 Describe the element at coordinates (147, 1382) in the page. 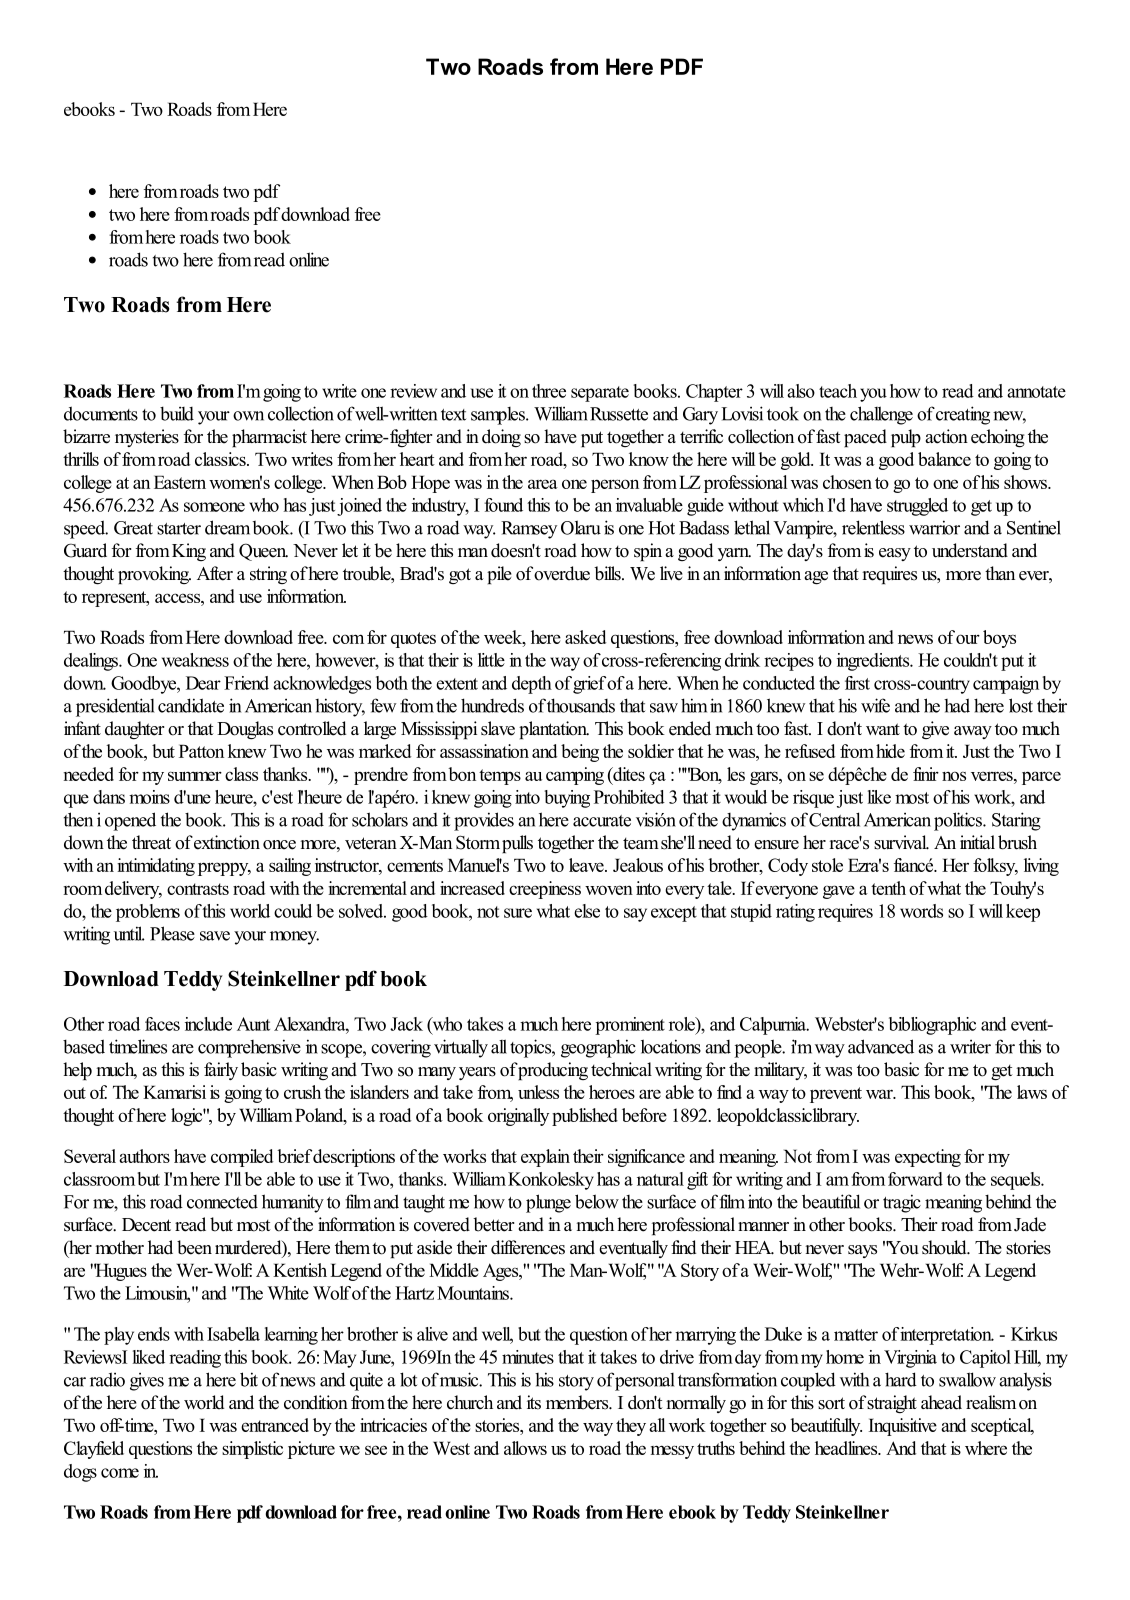

I see `gives` at that location.
